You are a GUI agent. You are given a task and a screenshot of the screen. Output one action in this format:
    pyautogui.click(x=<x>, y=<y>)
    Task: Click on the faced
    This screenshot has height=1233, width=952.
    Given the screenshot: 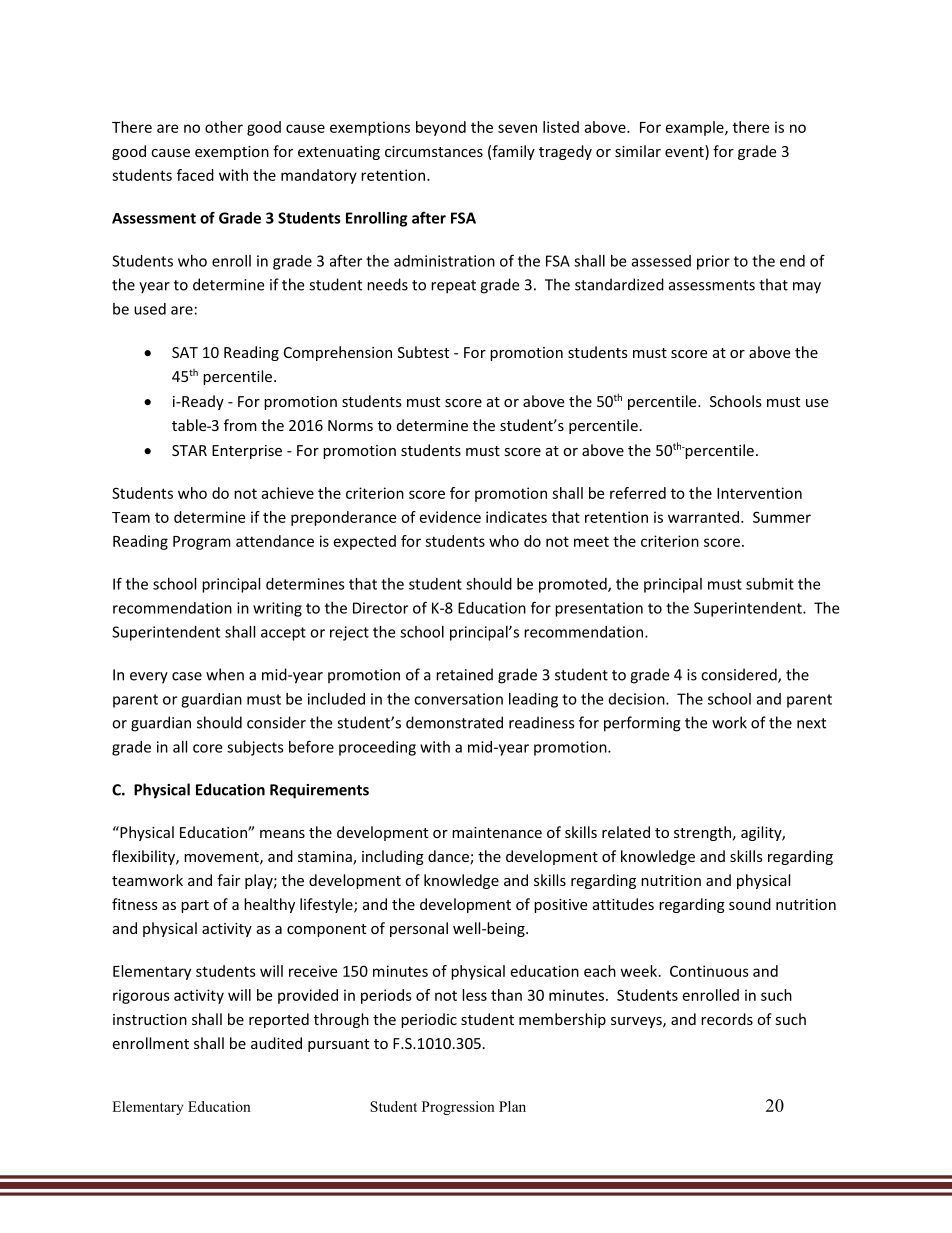 What is the action you would take?
    pyautogui.click(x=195, y=175)
